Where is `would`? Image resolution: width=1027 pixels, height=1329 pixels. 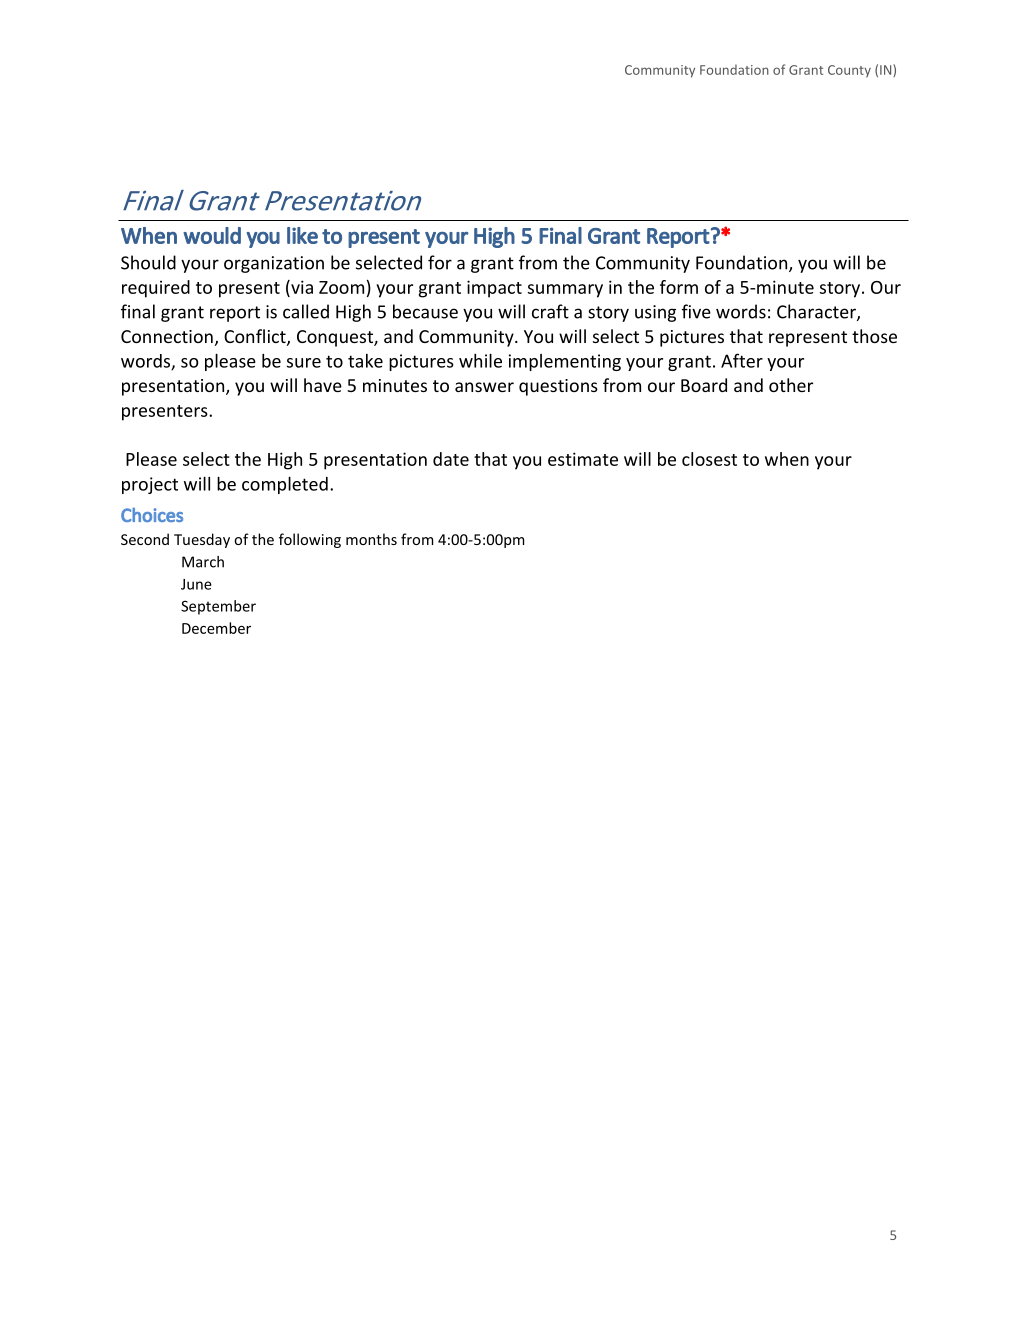
would is located at coordinates (212, 235).
